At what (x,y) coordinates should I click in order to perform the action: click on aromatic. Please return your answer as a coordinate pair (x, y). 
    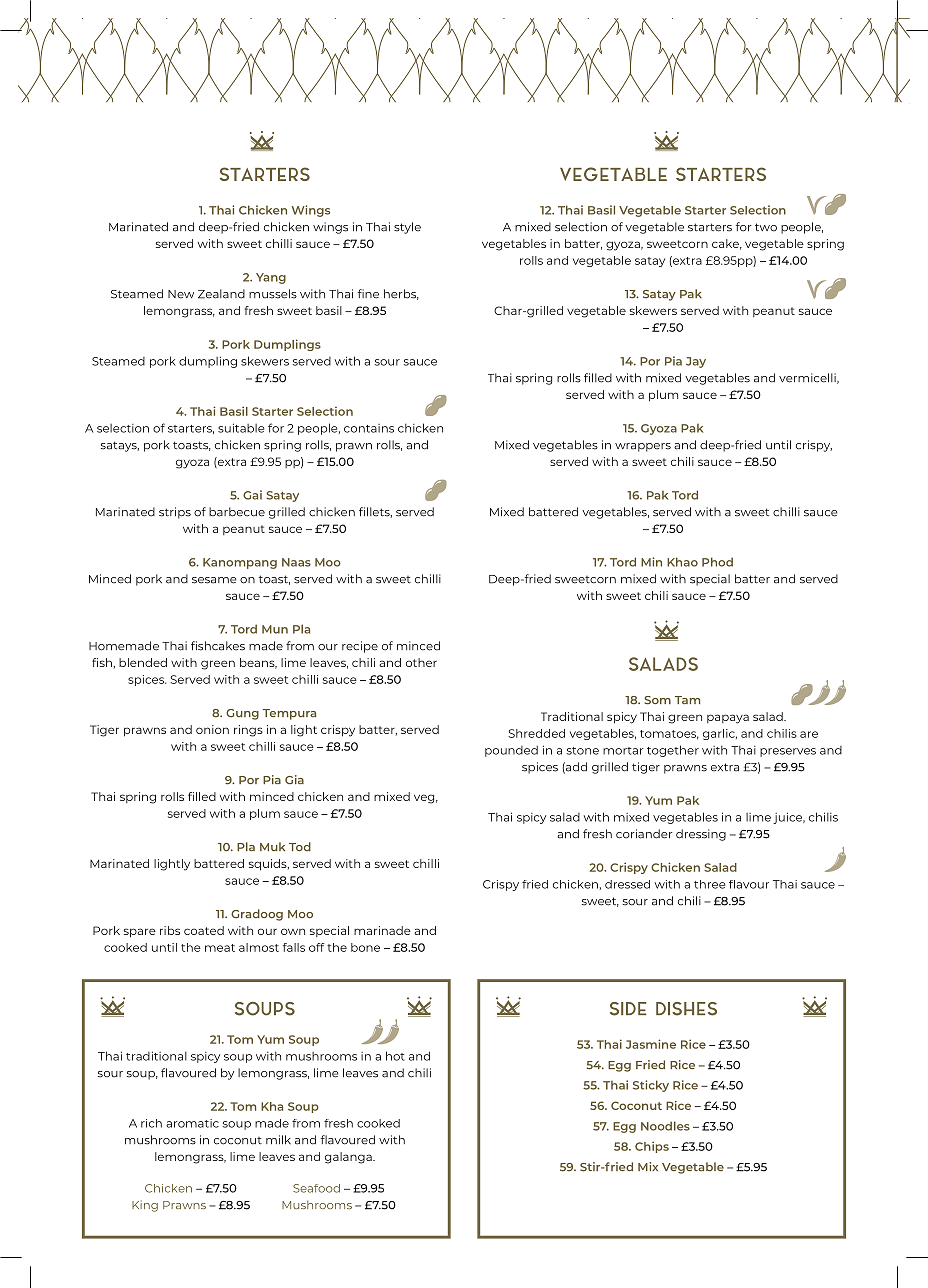
    Looking at the image, I should click on (192, 1123).
